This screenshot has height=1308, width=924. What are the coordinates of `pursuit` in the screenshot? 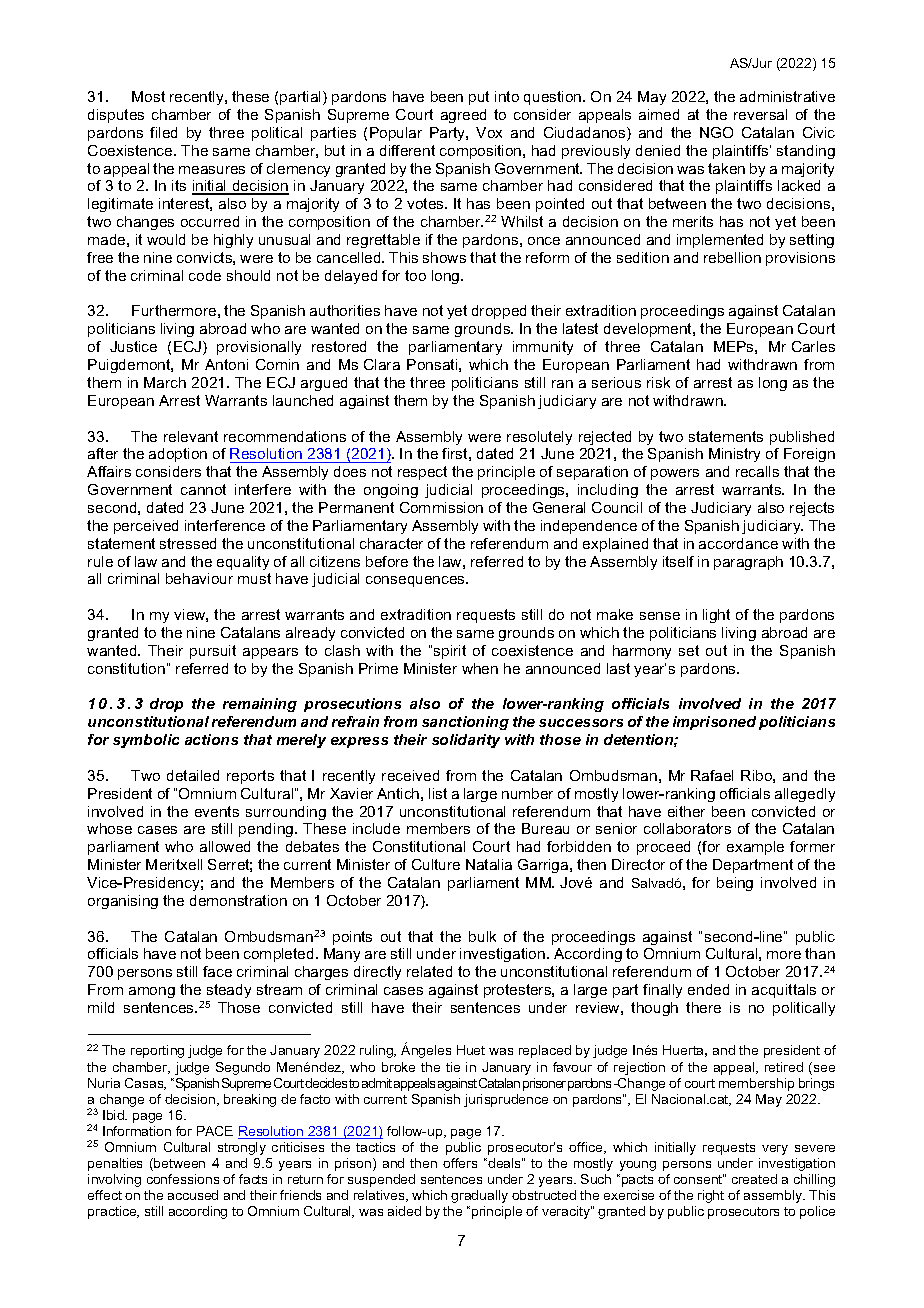 It's located at (213, 652).
